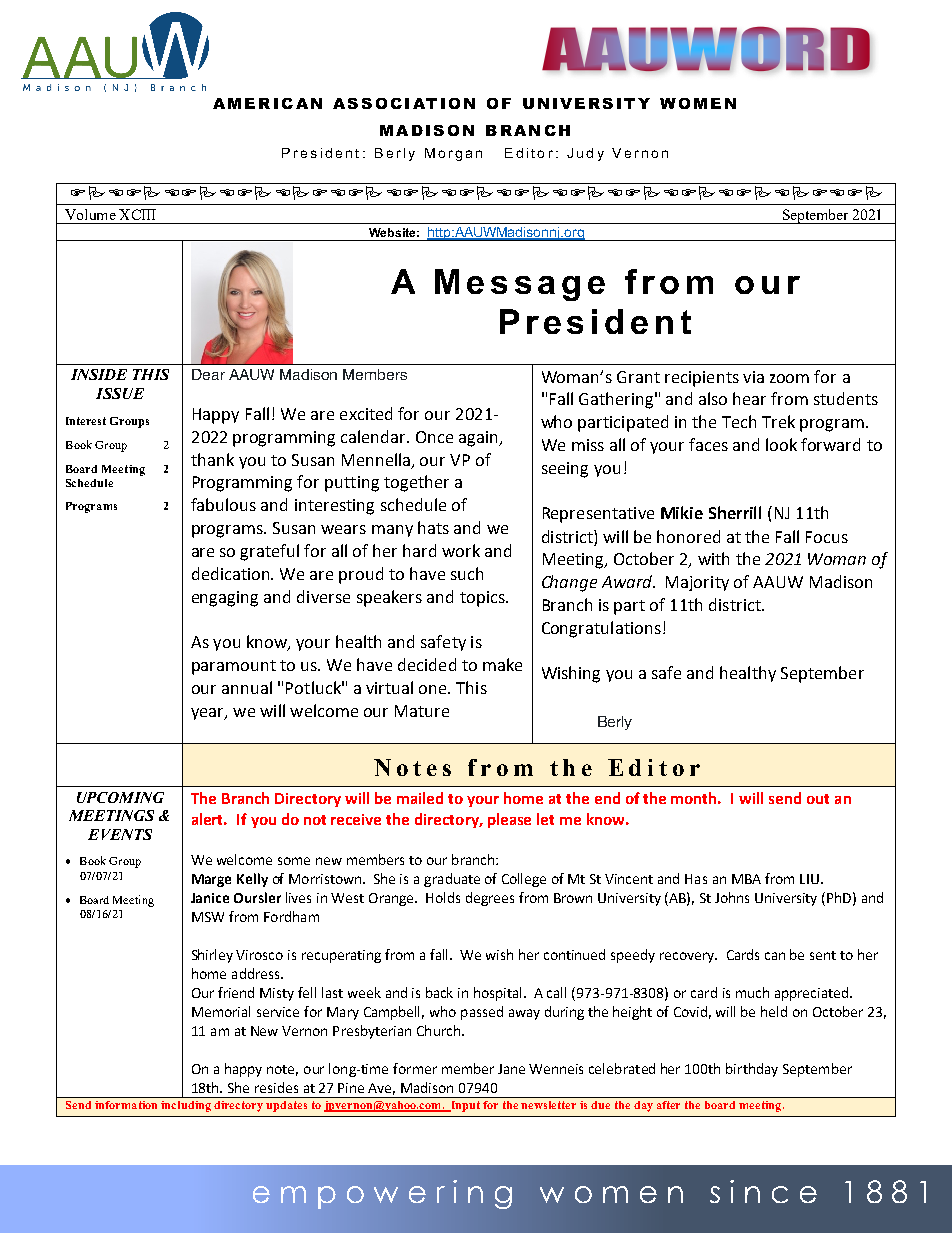 This image has width=952, height=1233. Describe the element at coordinates (212, 459) in the image. I see `thank` at that location.
